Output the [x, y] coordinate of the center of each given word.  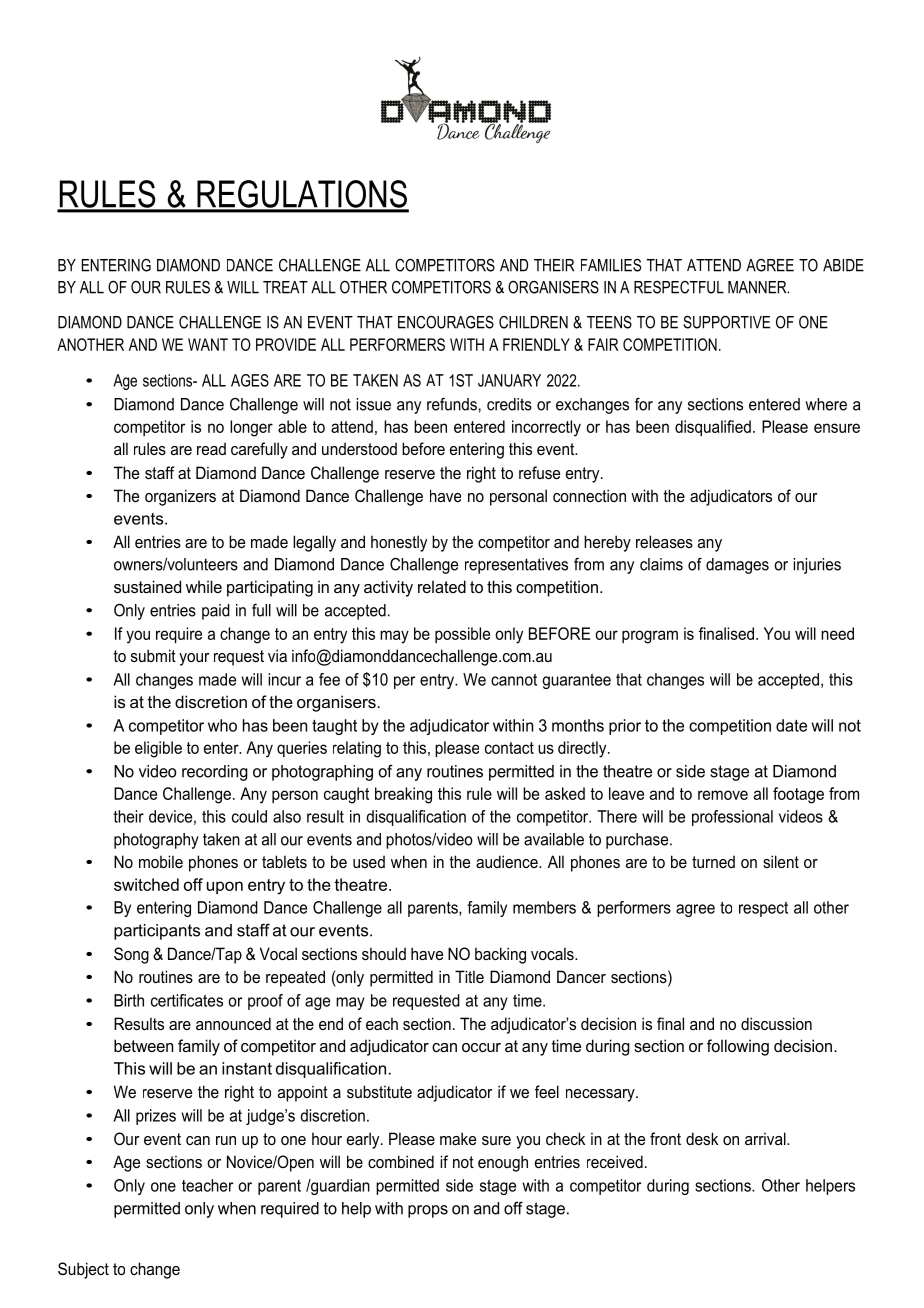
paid [216, 612]
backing [500, 955]
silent [781, 861]
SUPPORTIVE [726, 322]
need [837, 633]
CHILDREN [533, 322]
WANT [208, 344]
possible [462, 635]
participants [157, 932]
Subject [83, 1270]
